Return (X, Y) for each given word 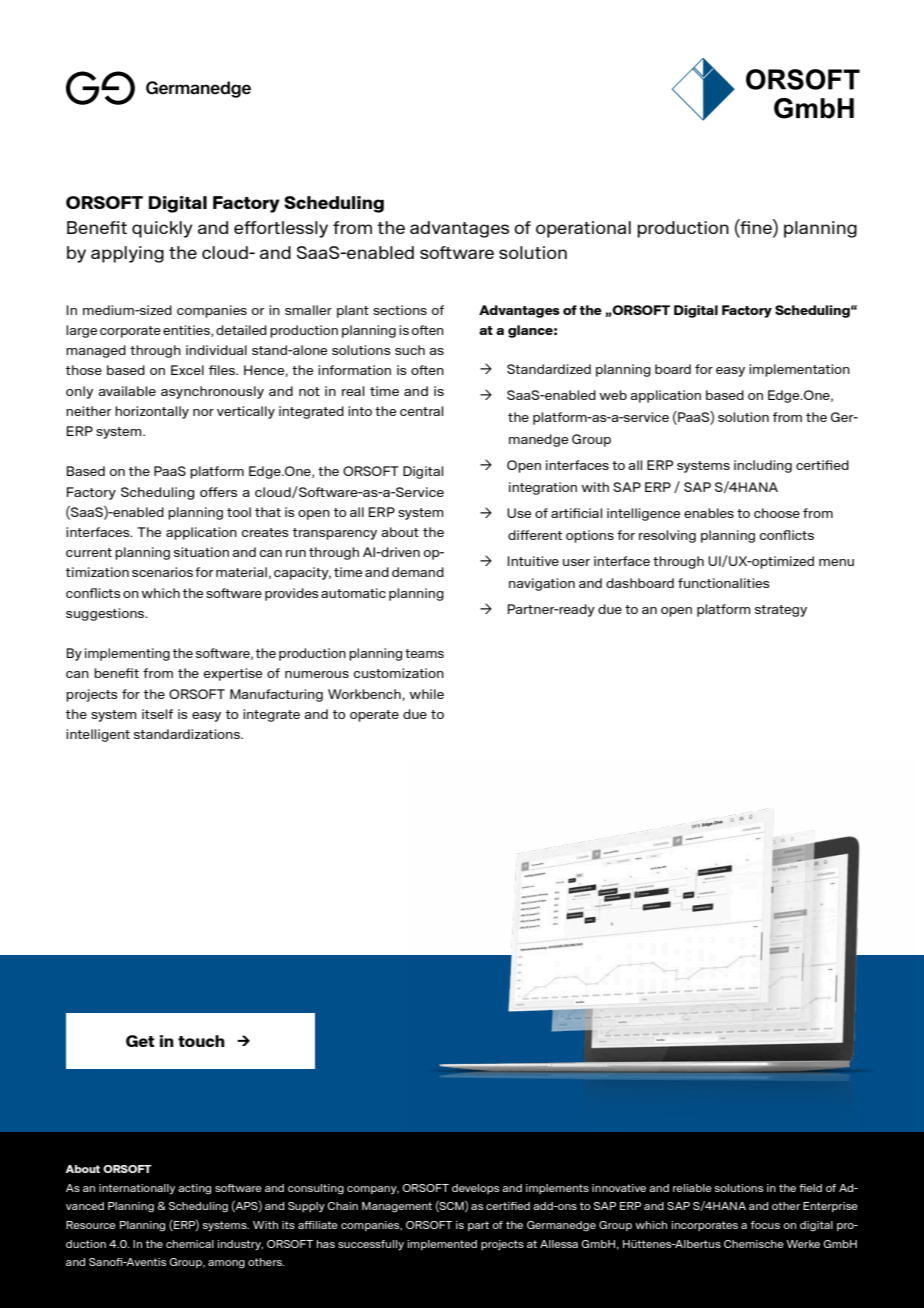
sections (400, 310)
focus (765, 1225)
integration (543, 488)
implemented (442, 1245)
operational (583, 229)
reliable (692, 1188)
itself (157, 714)
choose (777, 513)
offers (218, 492)
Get (140, 1041)
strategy (781, 611)
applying (127, 254)
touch (201, 1041)
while (426, 694)
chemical (190, 1244)
